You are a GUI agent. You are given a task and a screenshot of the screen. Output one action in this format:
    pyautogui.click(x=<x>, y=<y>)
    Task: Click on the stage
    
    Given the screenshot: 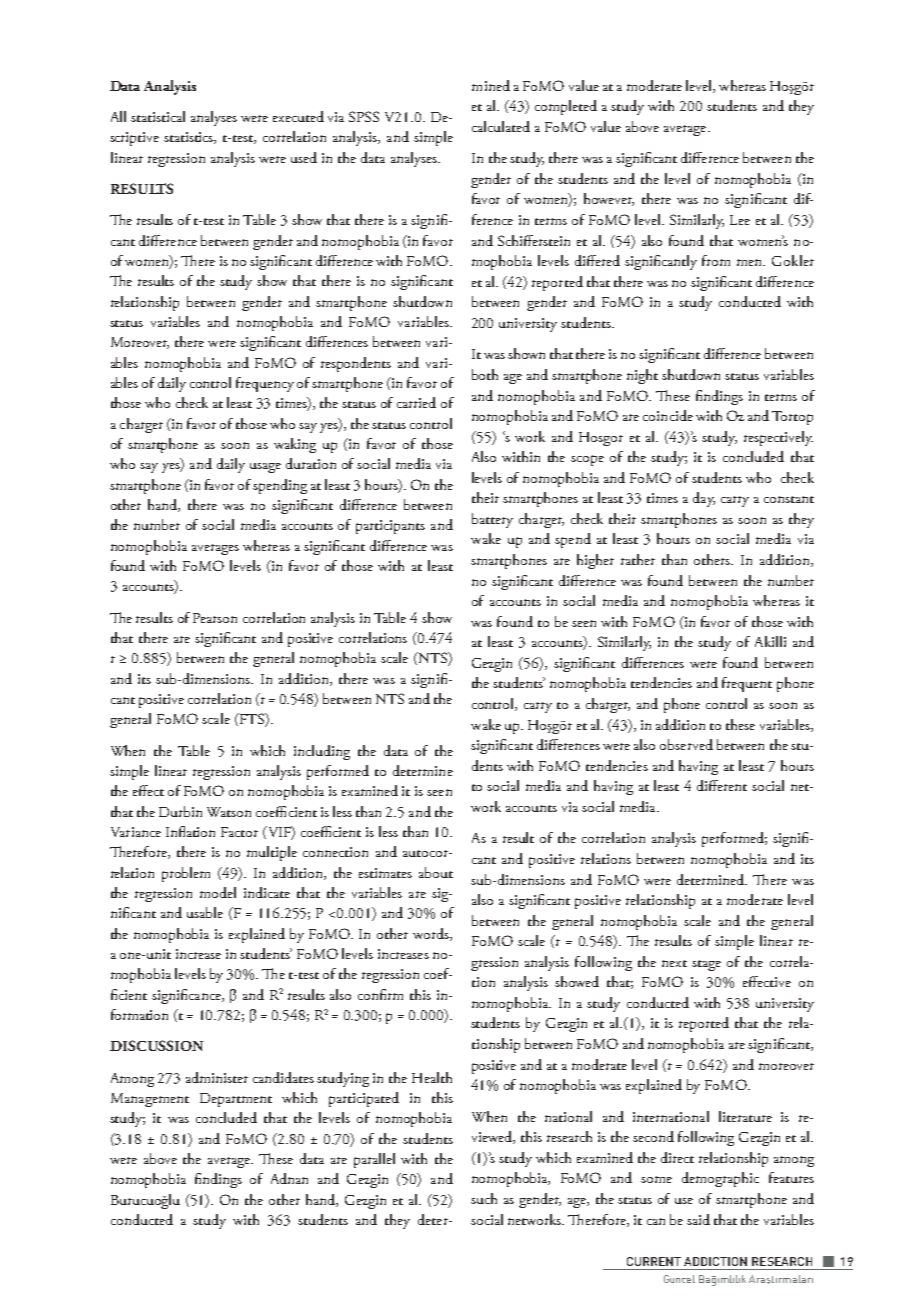 What is the action you would take?
    pyautogui.click(x=706, y=965)
